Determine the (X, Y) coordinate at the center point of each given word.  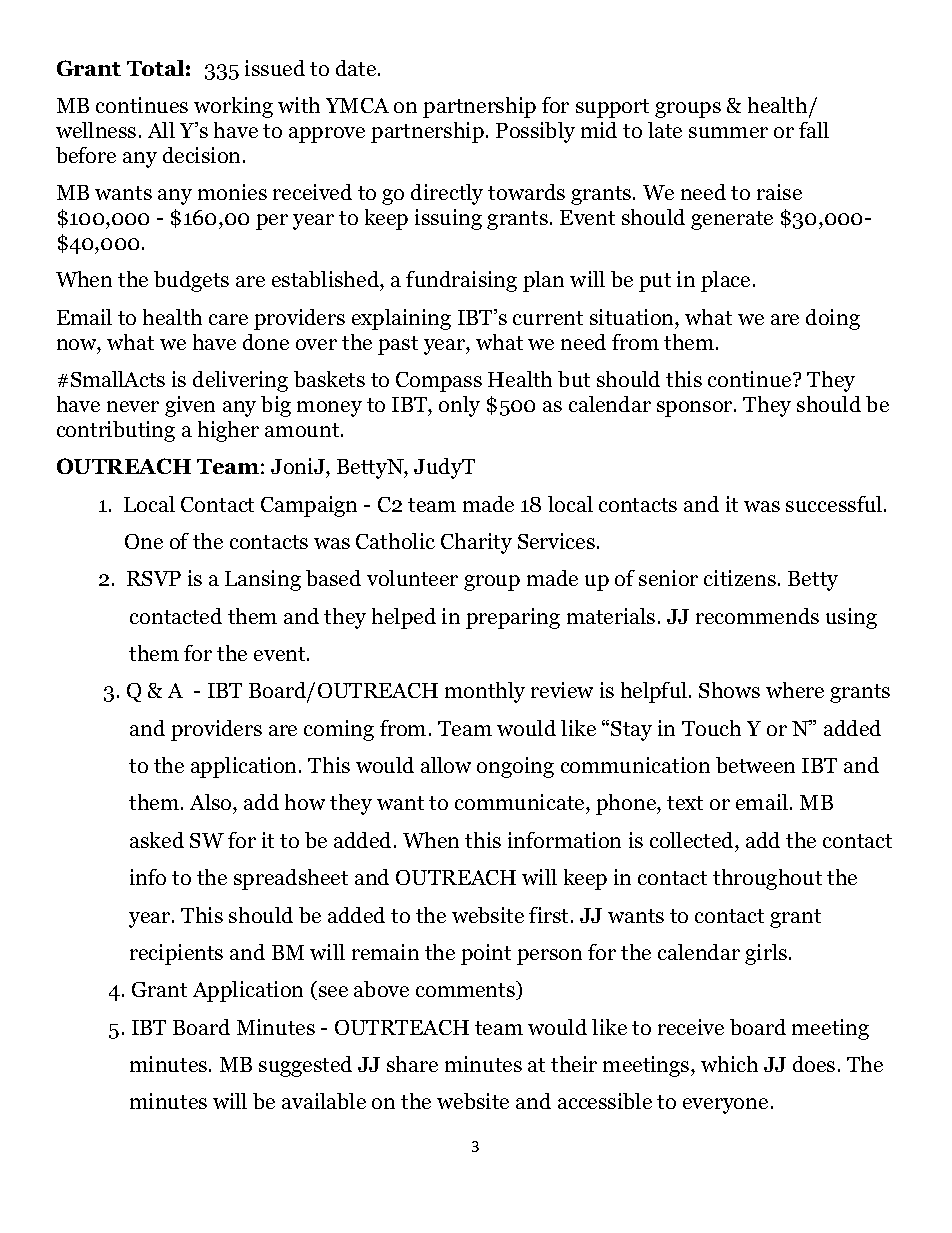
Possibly (535, 132)
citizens (740, 578)
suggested (305, 1066)
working (233, 107)
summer (728, 132)
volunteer (412, 578)
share (412, 1064)
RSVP (154, 578)
